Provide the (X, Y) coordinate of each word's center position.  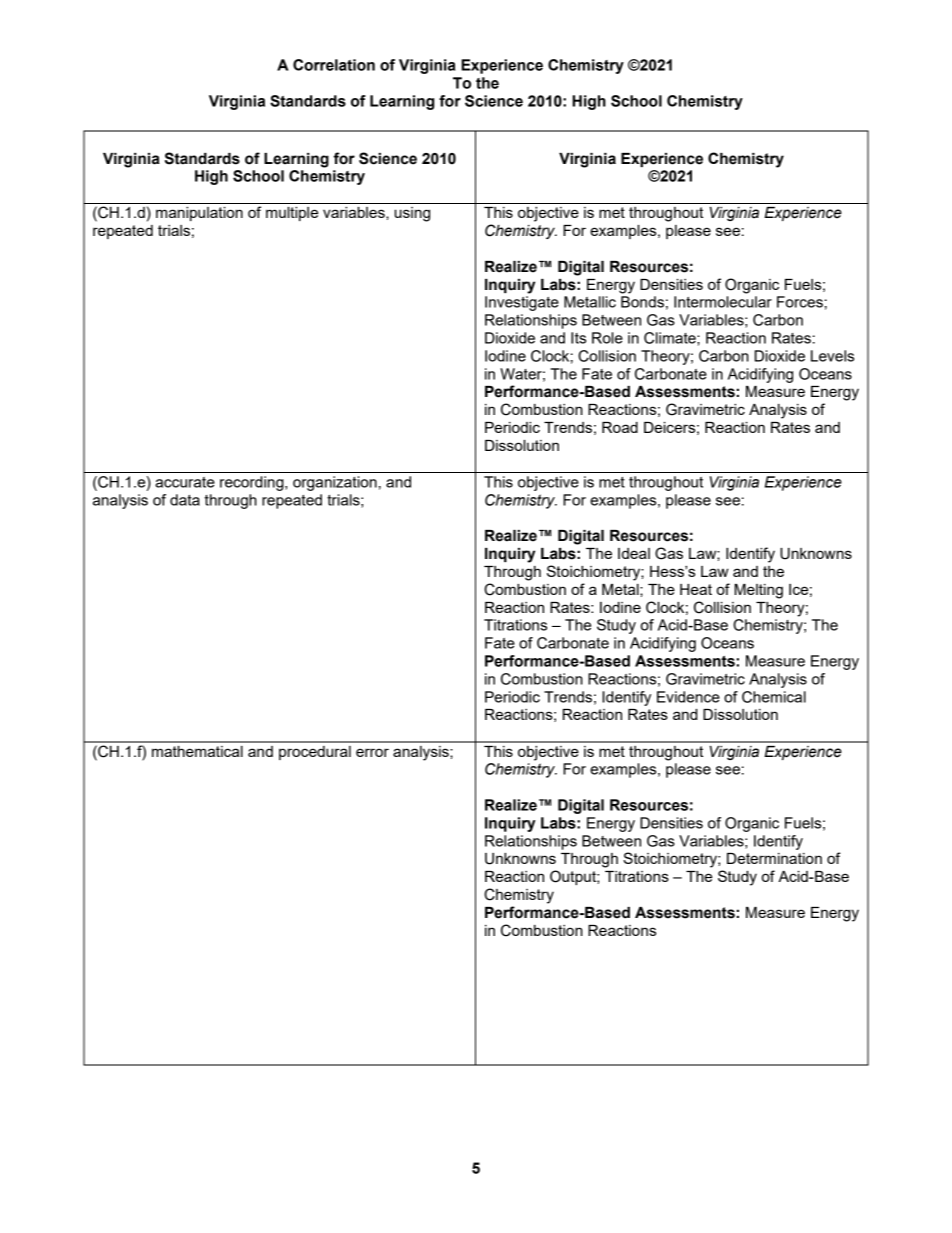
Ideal (634, 553)
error (372, 752)
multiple (292, 214)
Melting (758, 591)
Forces (800, 302)
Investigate (522, 303)
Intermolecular (723, 302)
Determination (774, 858)
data (185, 500)
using (412, 214)
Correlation (334, 65)
